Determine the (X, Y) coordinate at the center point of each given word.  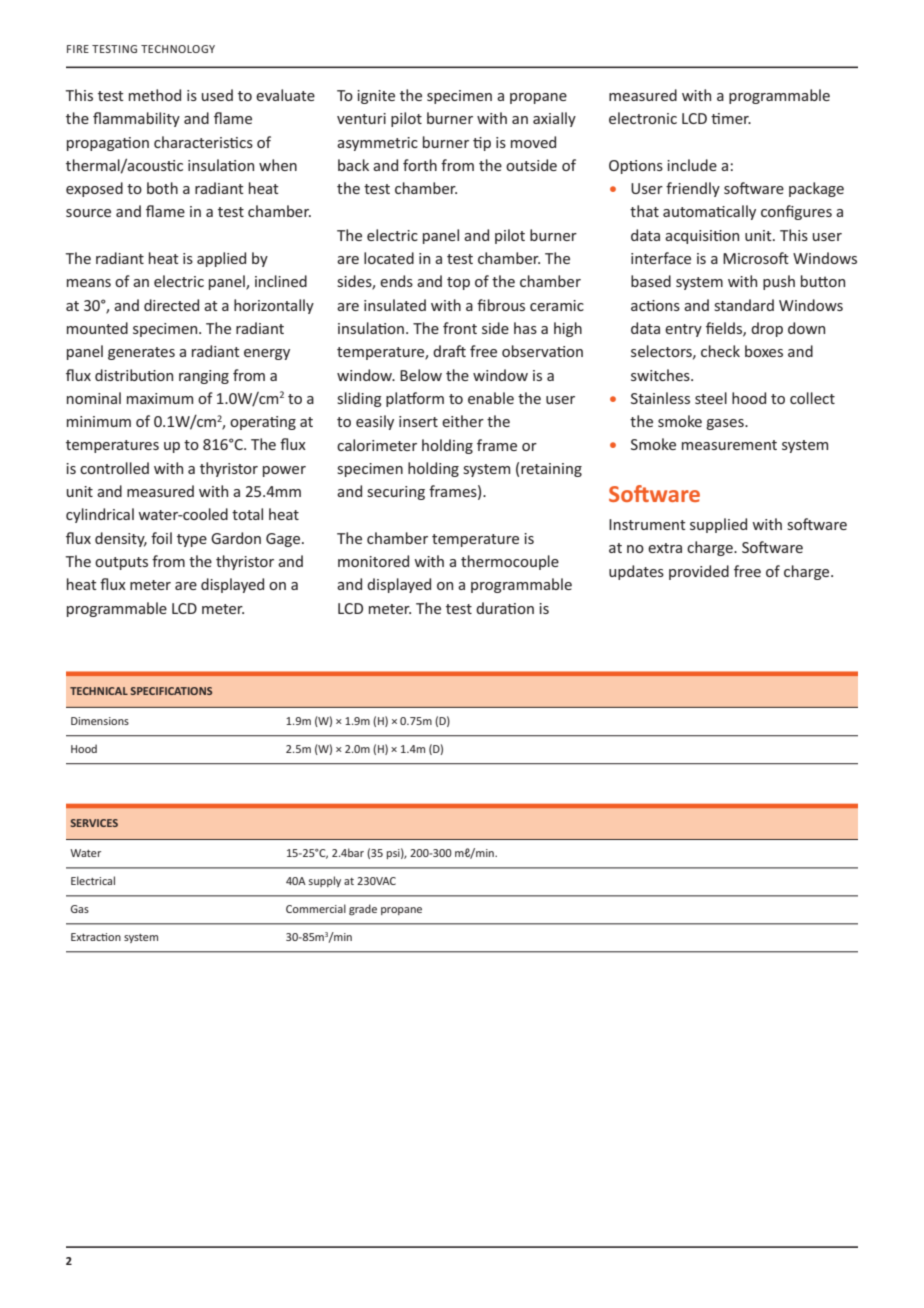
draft (449, 351)
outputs (121, 563)
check (720, 351)
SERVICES (94, 823)
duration (505, 608)
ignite (376, 97)
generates (141, 353)
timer (731, 118)
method (155, 95)
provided (699, 572)
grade (363, 910)
